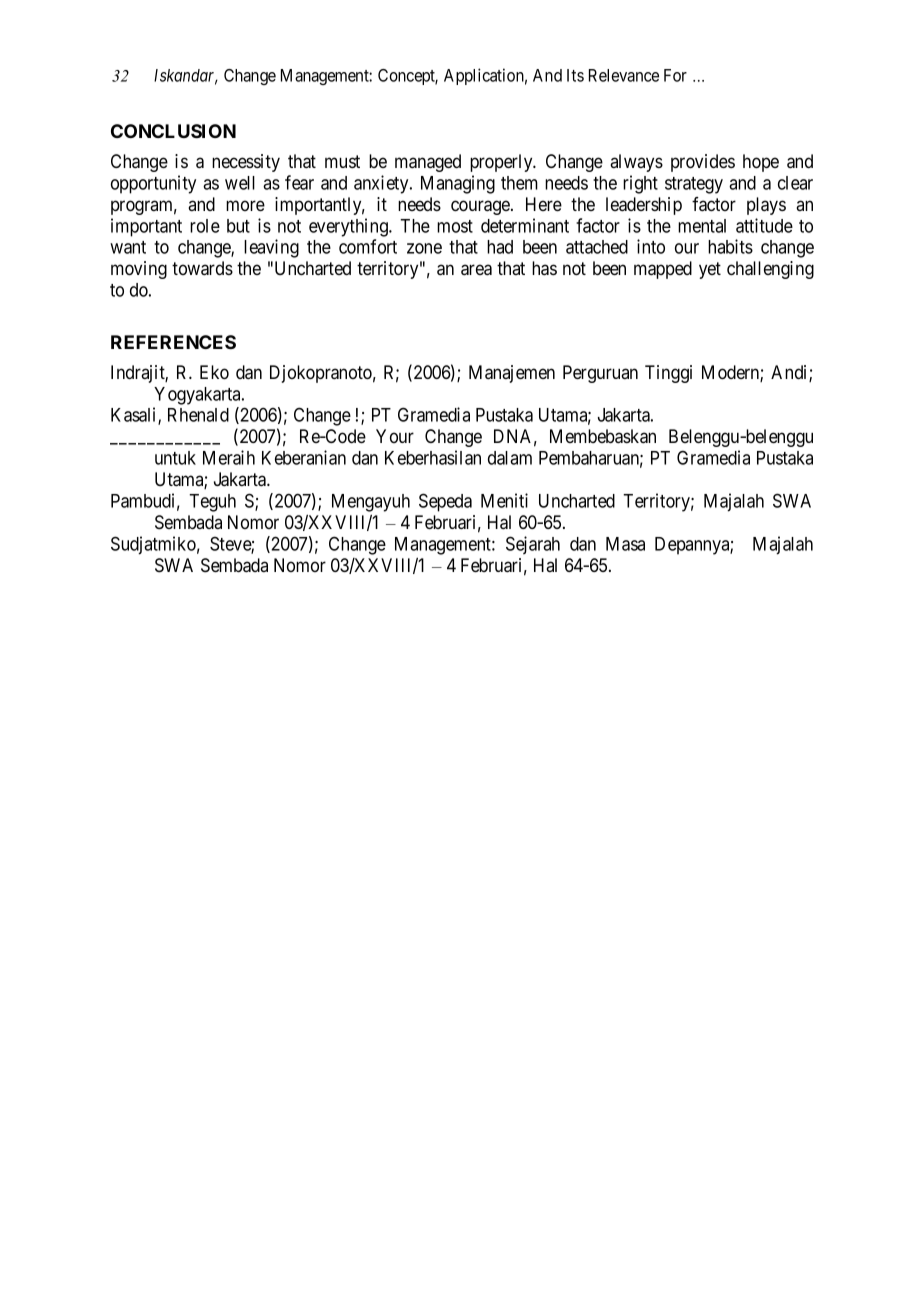 Image resolution: width=924 pixels, height=1308 pixels. Describe the element at coordinates (510, 458) in the page. I see `dalam` at that location.
